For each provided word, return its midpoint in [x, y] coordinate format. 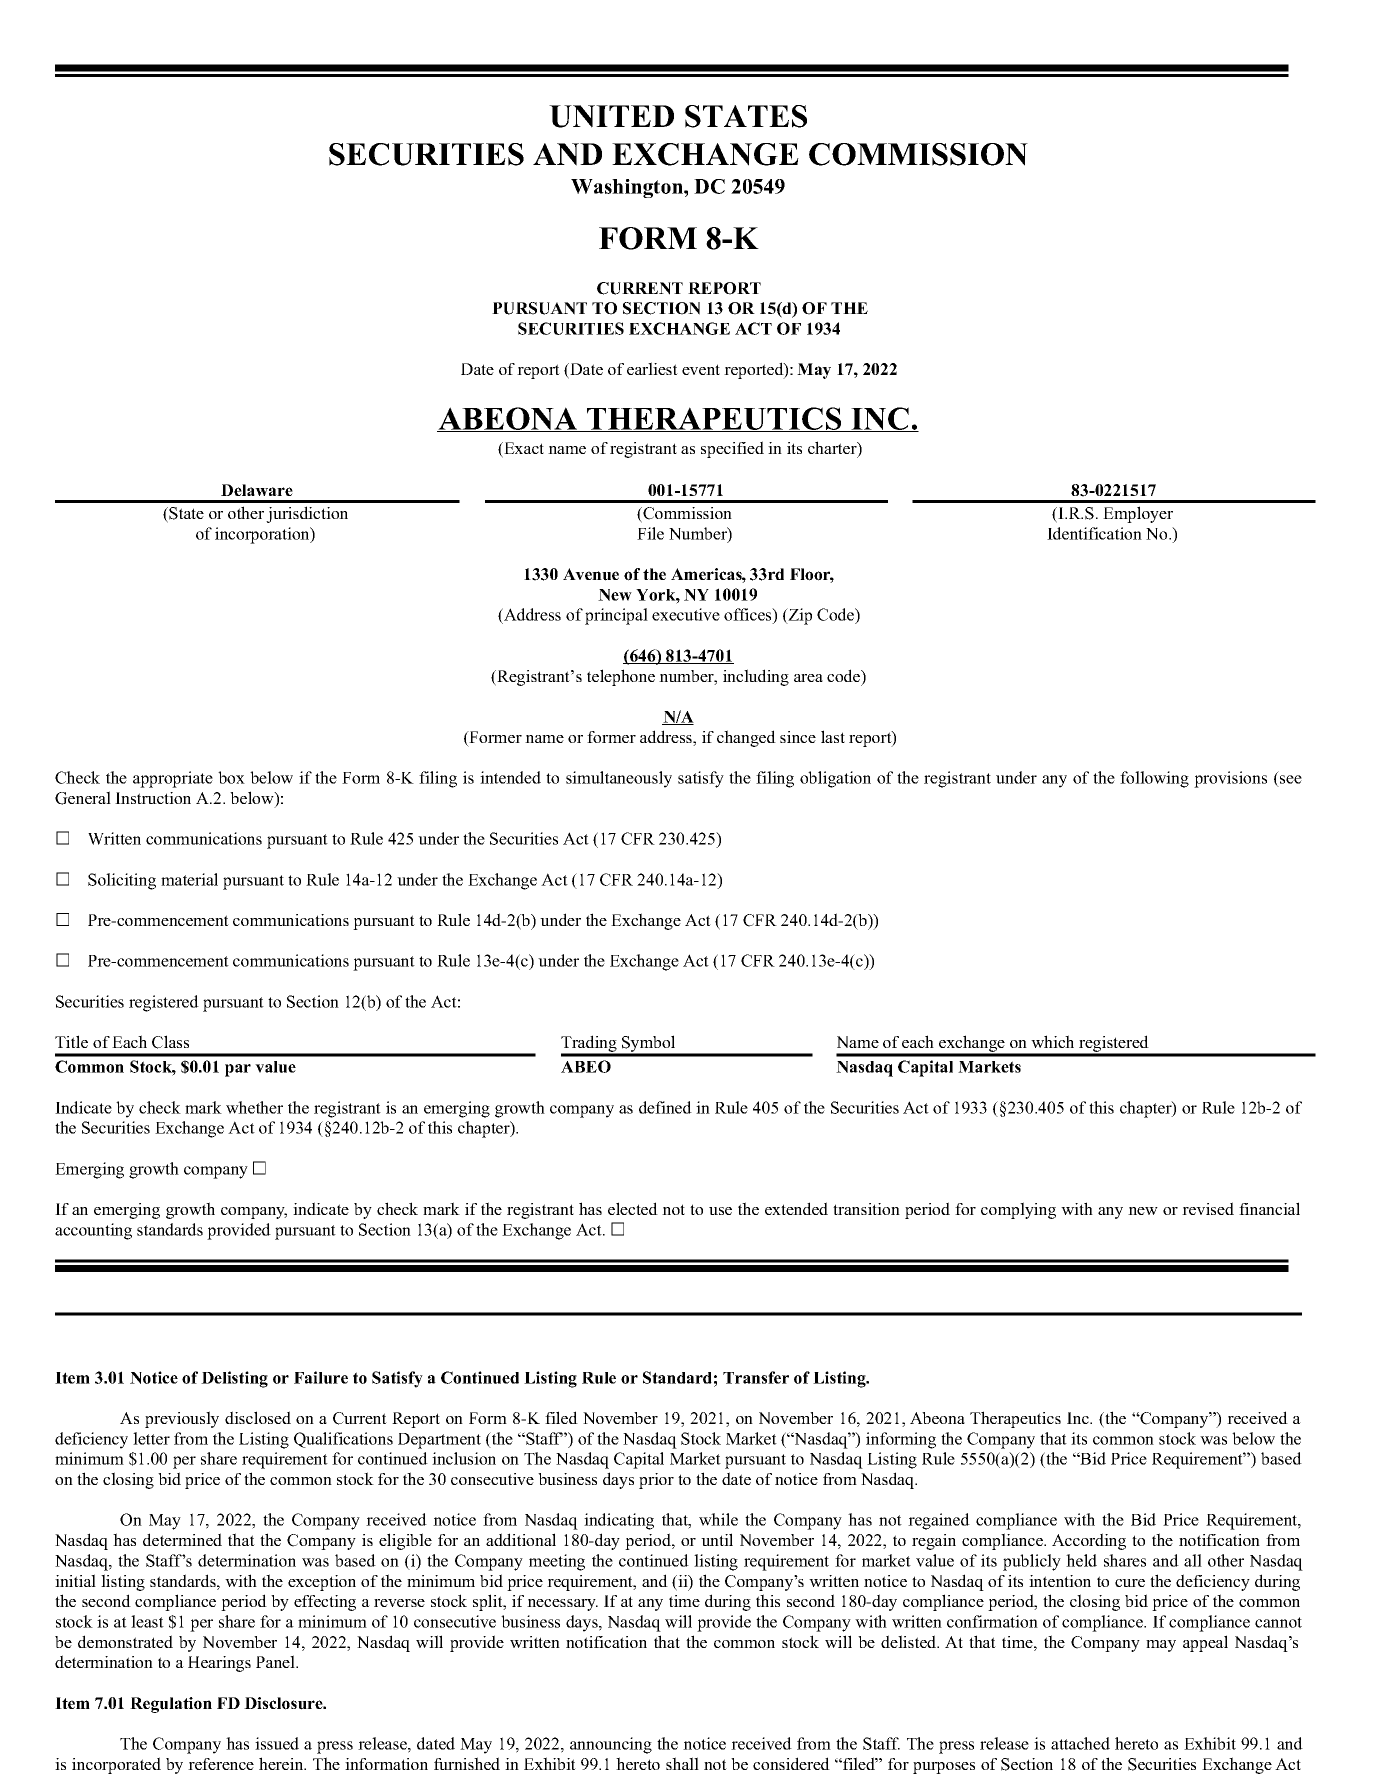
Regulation [171, 1705]
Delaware [257, 490]
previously [182, 1419]
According [1089, 1541]
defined [665, 1107]
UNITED [611, 116]
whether [254, 1107]
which [1052, 1041]
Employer [1138, 514]
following [1154, 779]
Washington [628, 188]
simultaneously [619, 779]
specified [732, 449]
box [231, 777]
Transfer [756, 1377]
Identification [1094, 533]
